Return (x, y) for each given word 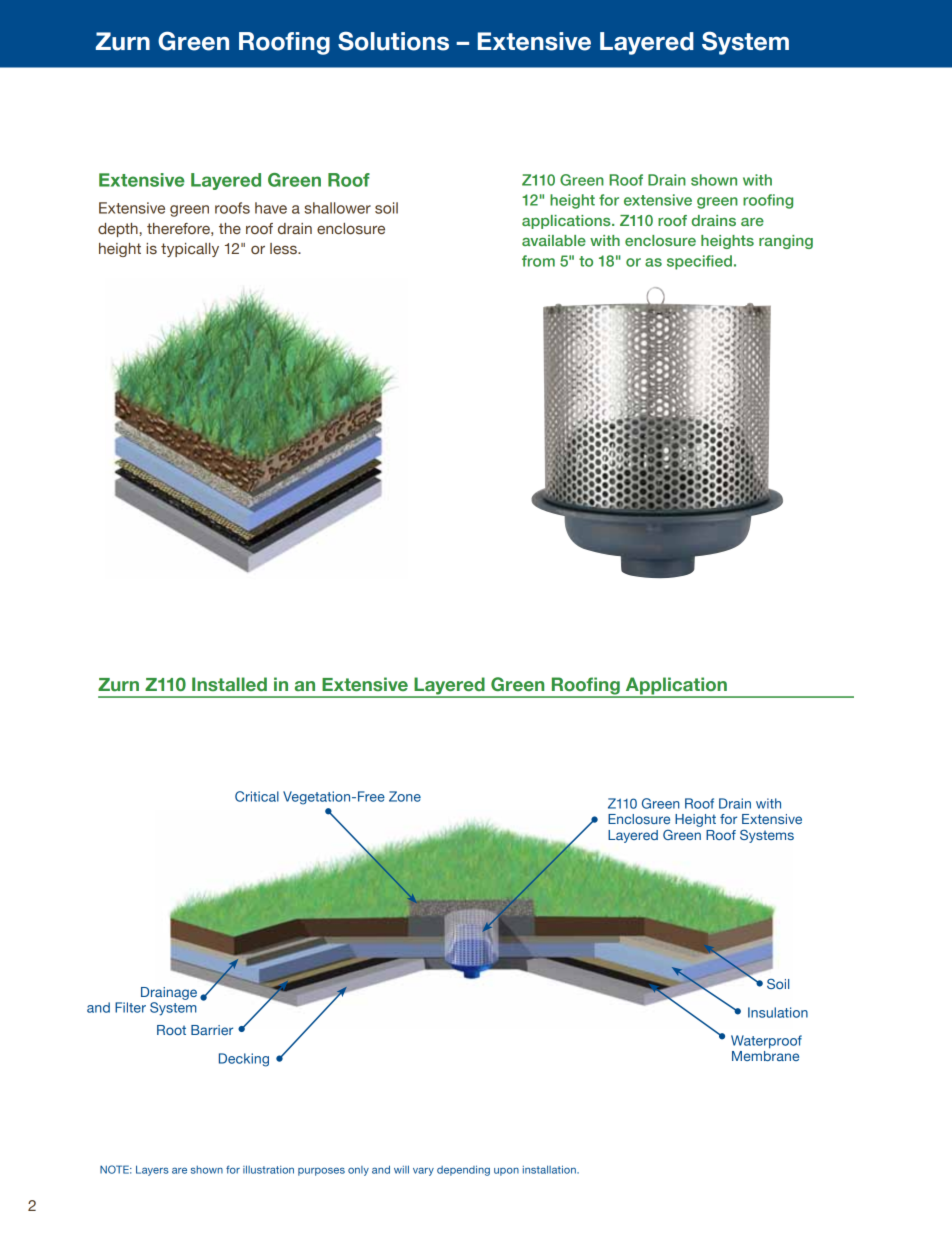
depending (463, 1170)
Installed (229, 684)
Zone (405, 796)
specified (699, 262)
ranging (786, 242)
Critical (257, 796)
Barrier (212, 1030)
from (538, 261)
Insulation (778, 1012)
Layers (152, 1170)
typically (190, 250)
